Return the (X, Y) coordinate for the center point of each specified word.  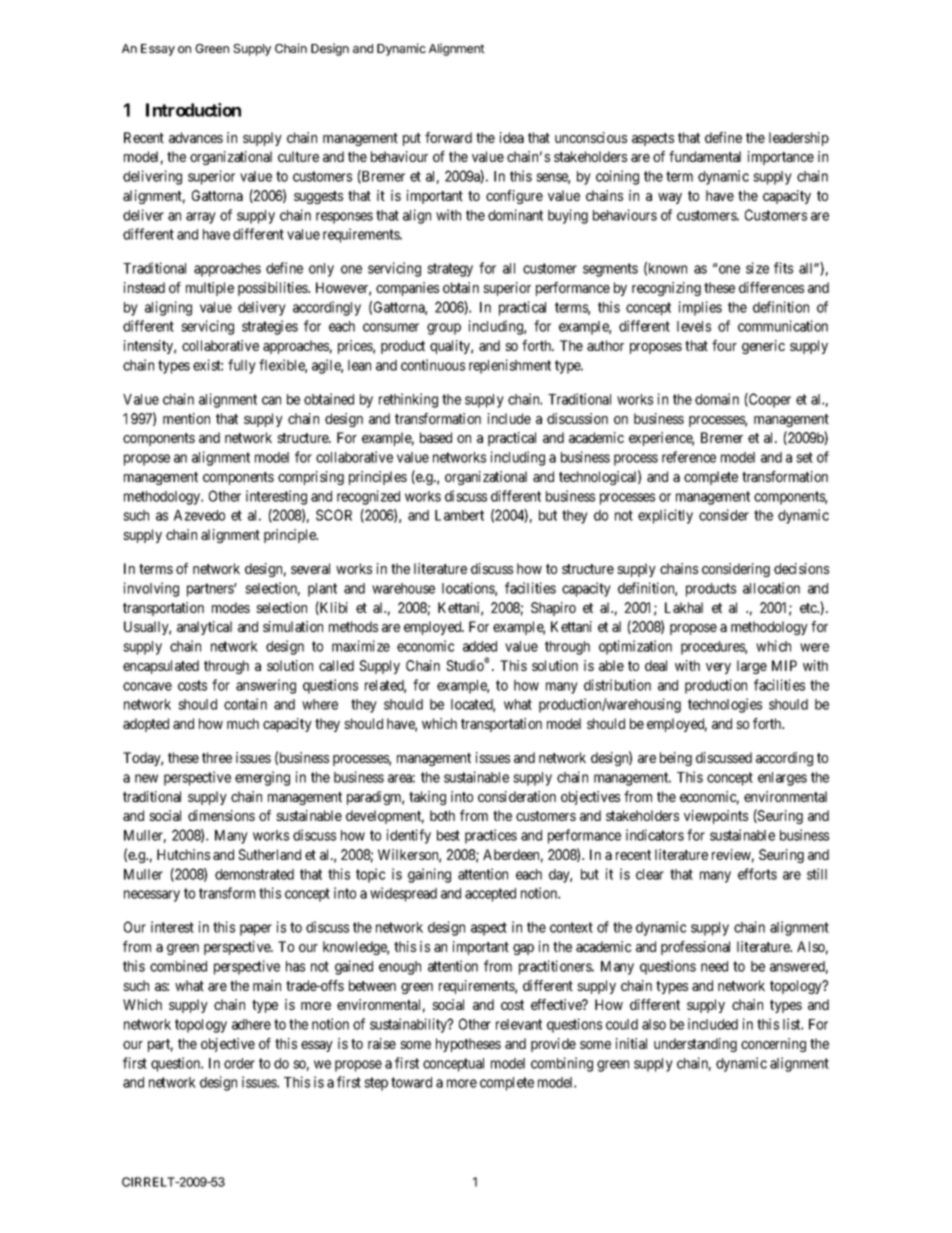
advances (196, 137)
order (239, 1063)
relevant (519, 1024)
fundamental (705, 156)
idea (512, 137)
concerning (773, 1045)
